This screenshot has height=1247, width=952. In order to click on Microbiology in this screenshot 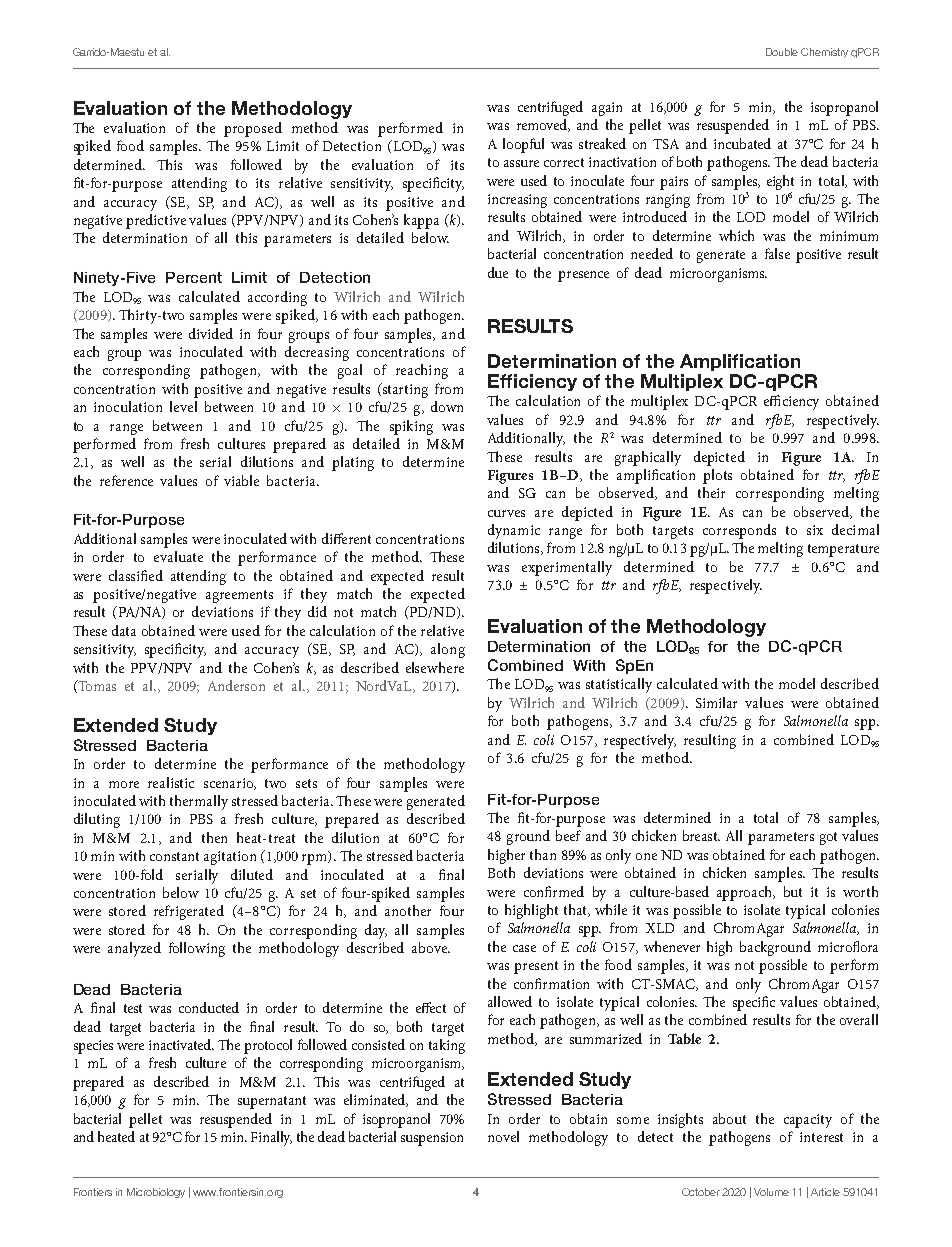, I will do `click(156, 1193)`.
